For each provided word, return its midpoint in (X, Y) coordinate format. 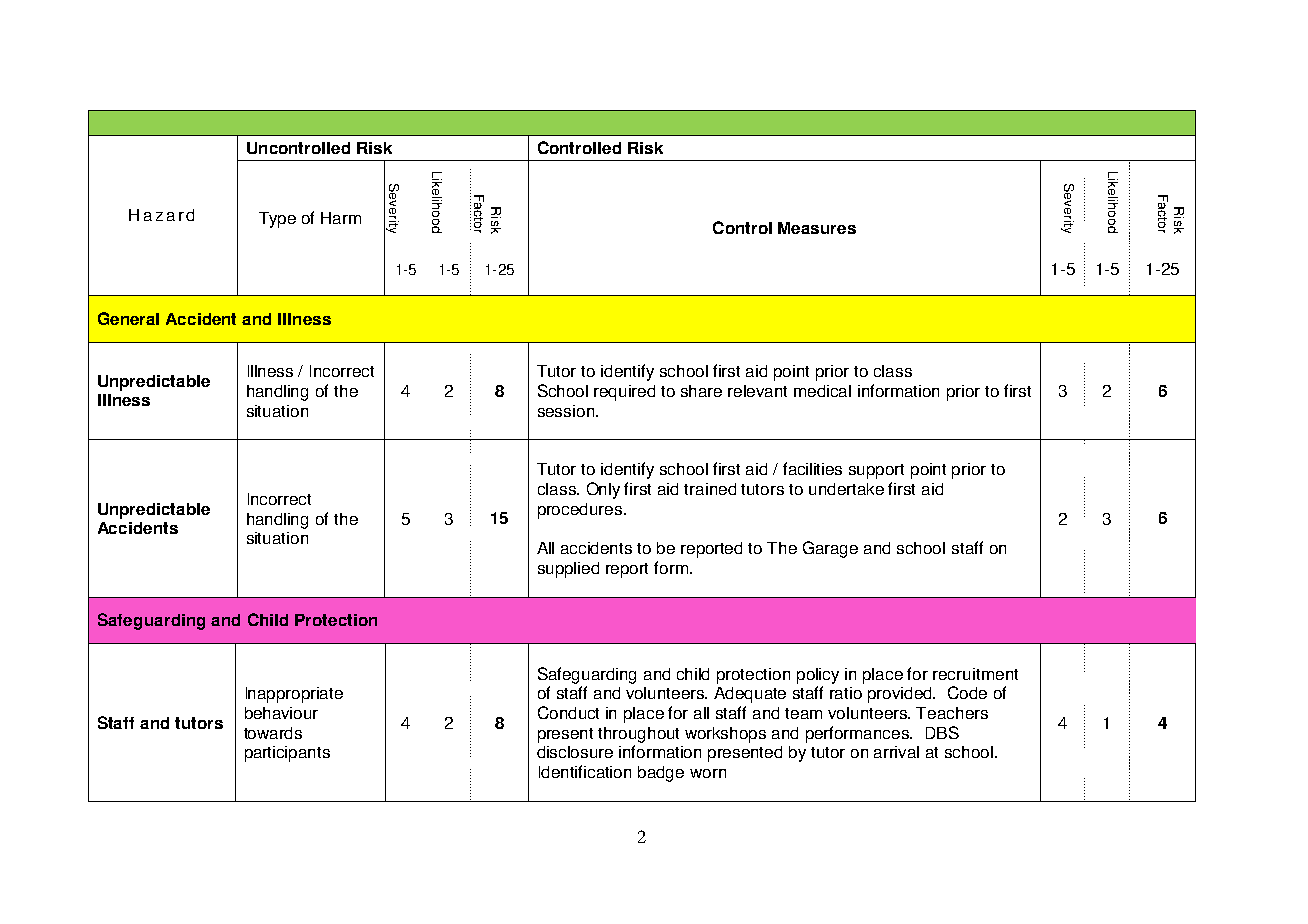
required (624, 393)
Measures (817, 228)
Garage (830, 549)
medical (822, 391)
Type (277, 220)
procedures (581, 511)
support (876, 471)
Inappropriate (294, 695)
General (128, 318)
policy (818, 676)
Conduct (568, 712)
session (567, 411)
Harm (341, 218)
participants (287, 754)
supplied (568, 570)
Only (603, 490)
